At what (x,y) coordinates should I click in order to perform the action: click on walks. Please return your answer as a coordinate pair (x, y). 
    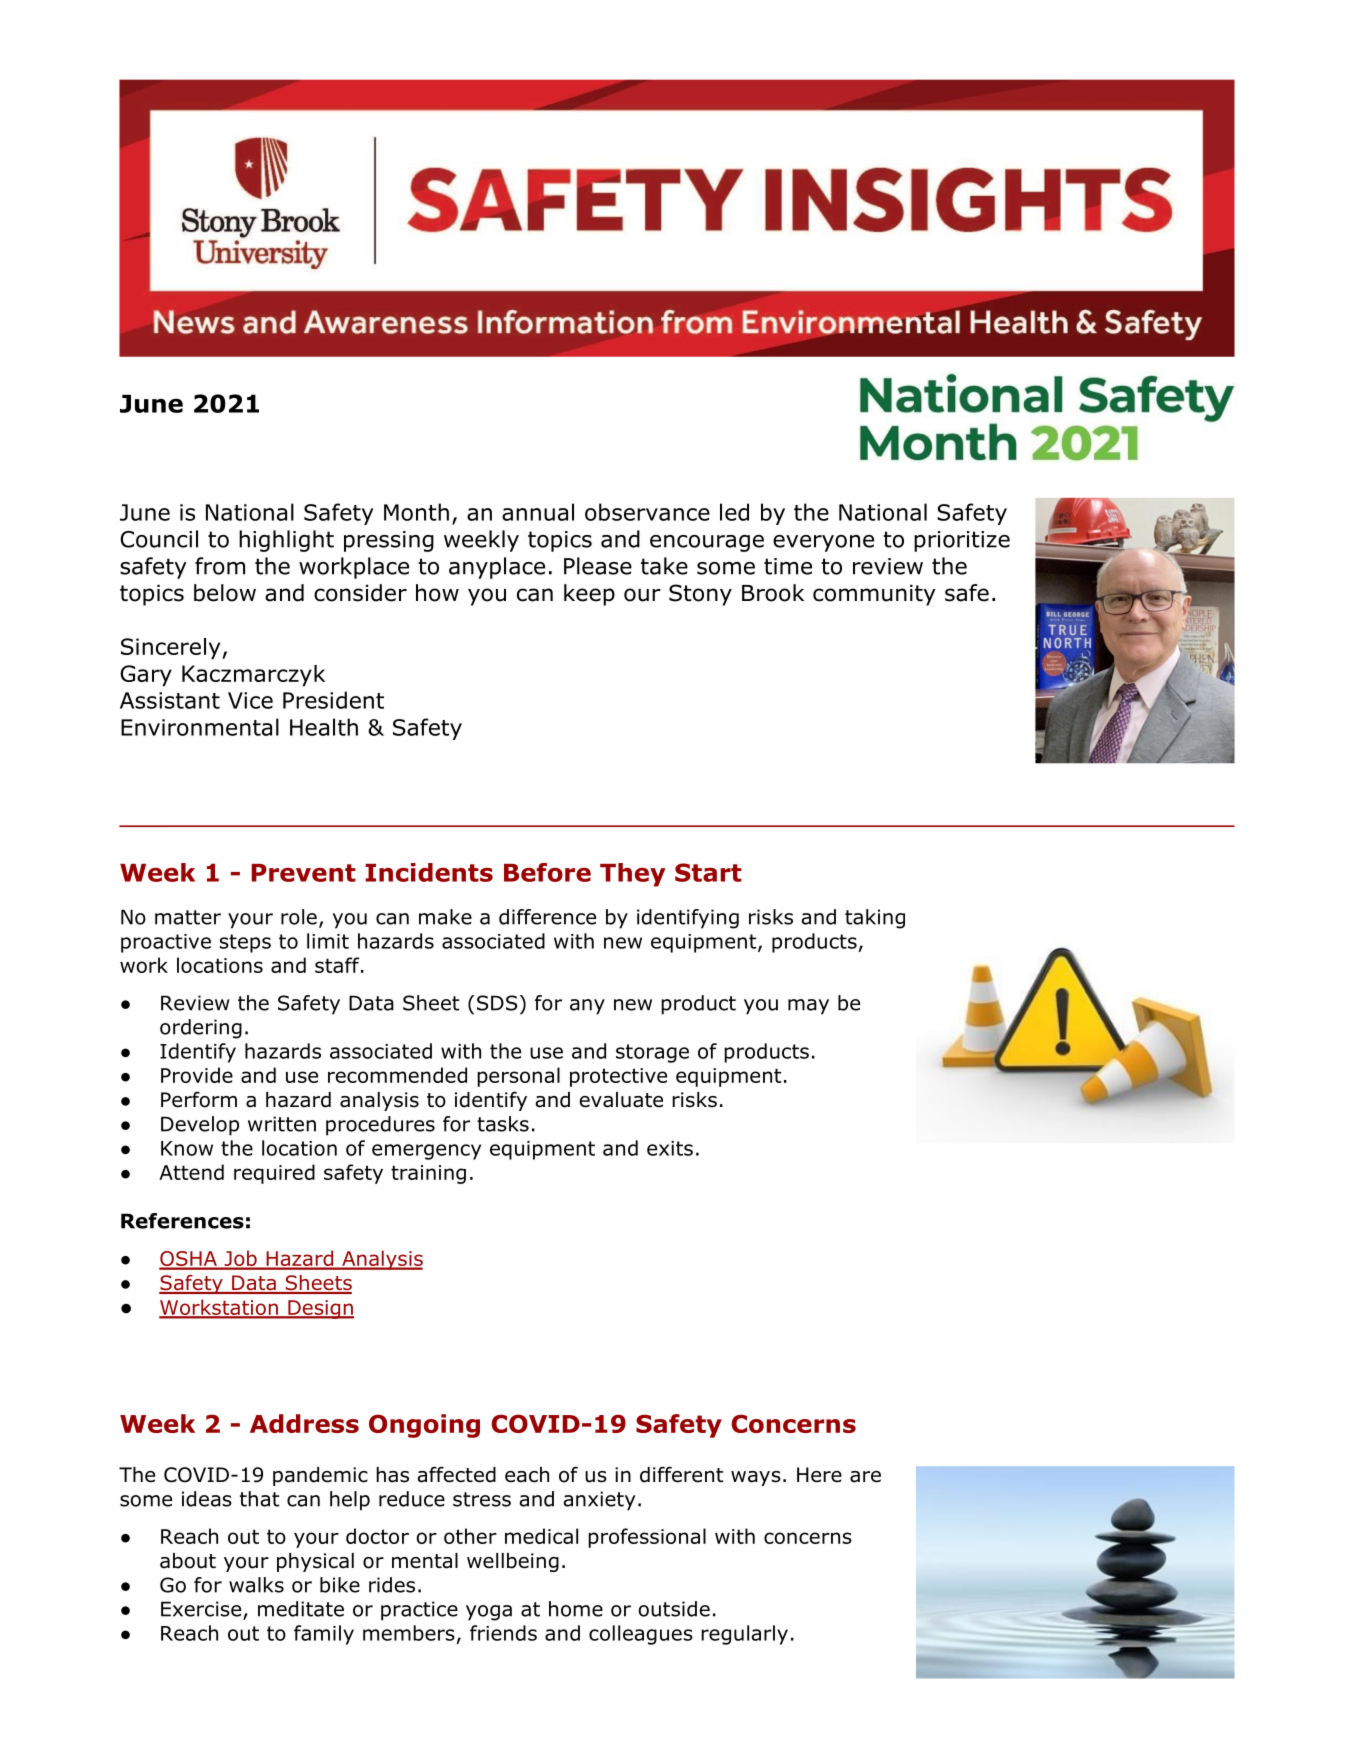
    Looking at the image, I should click on (256, 1585).
